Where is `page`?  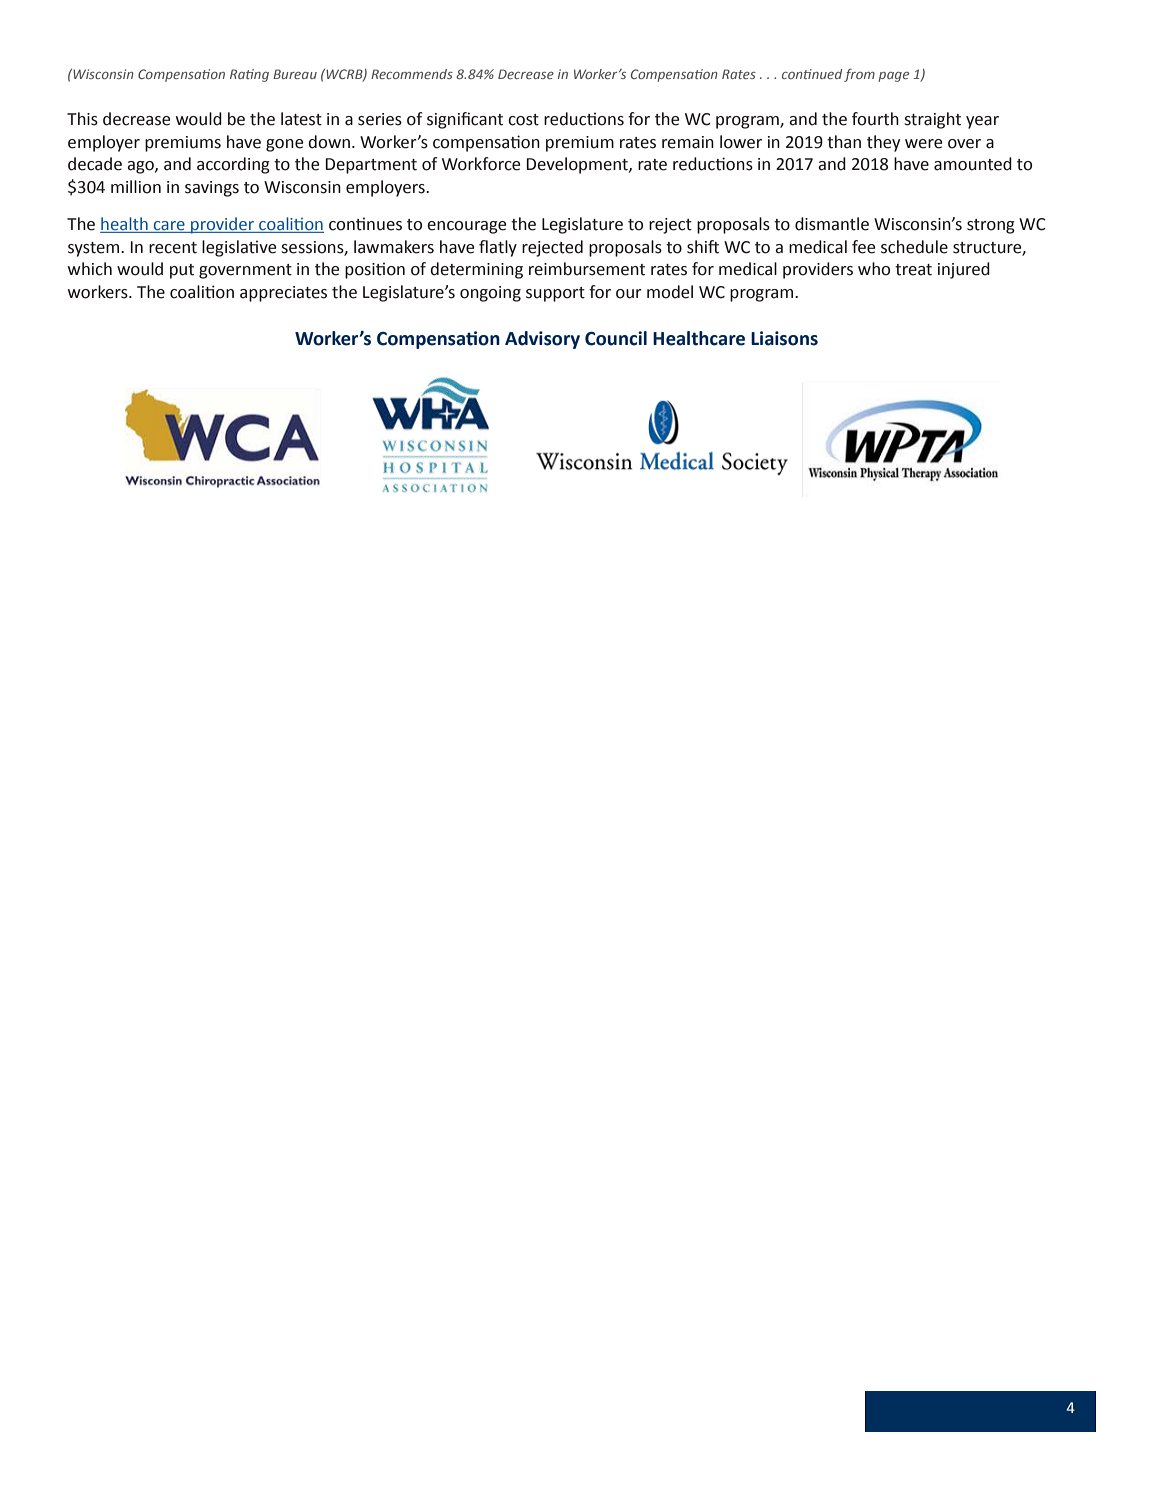
page is located at coordinates (893, 77).
